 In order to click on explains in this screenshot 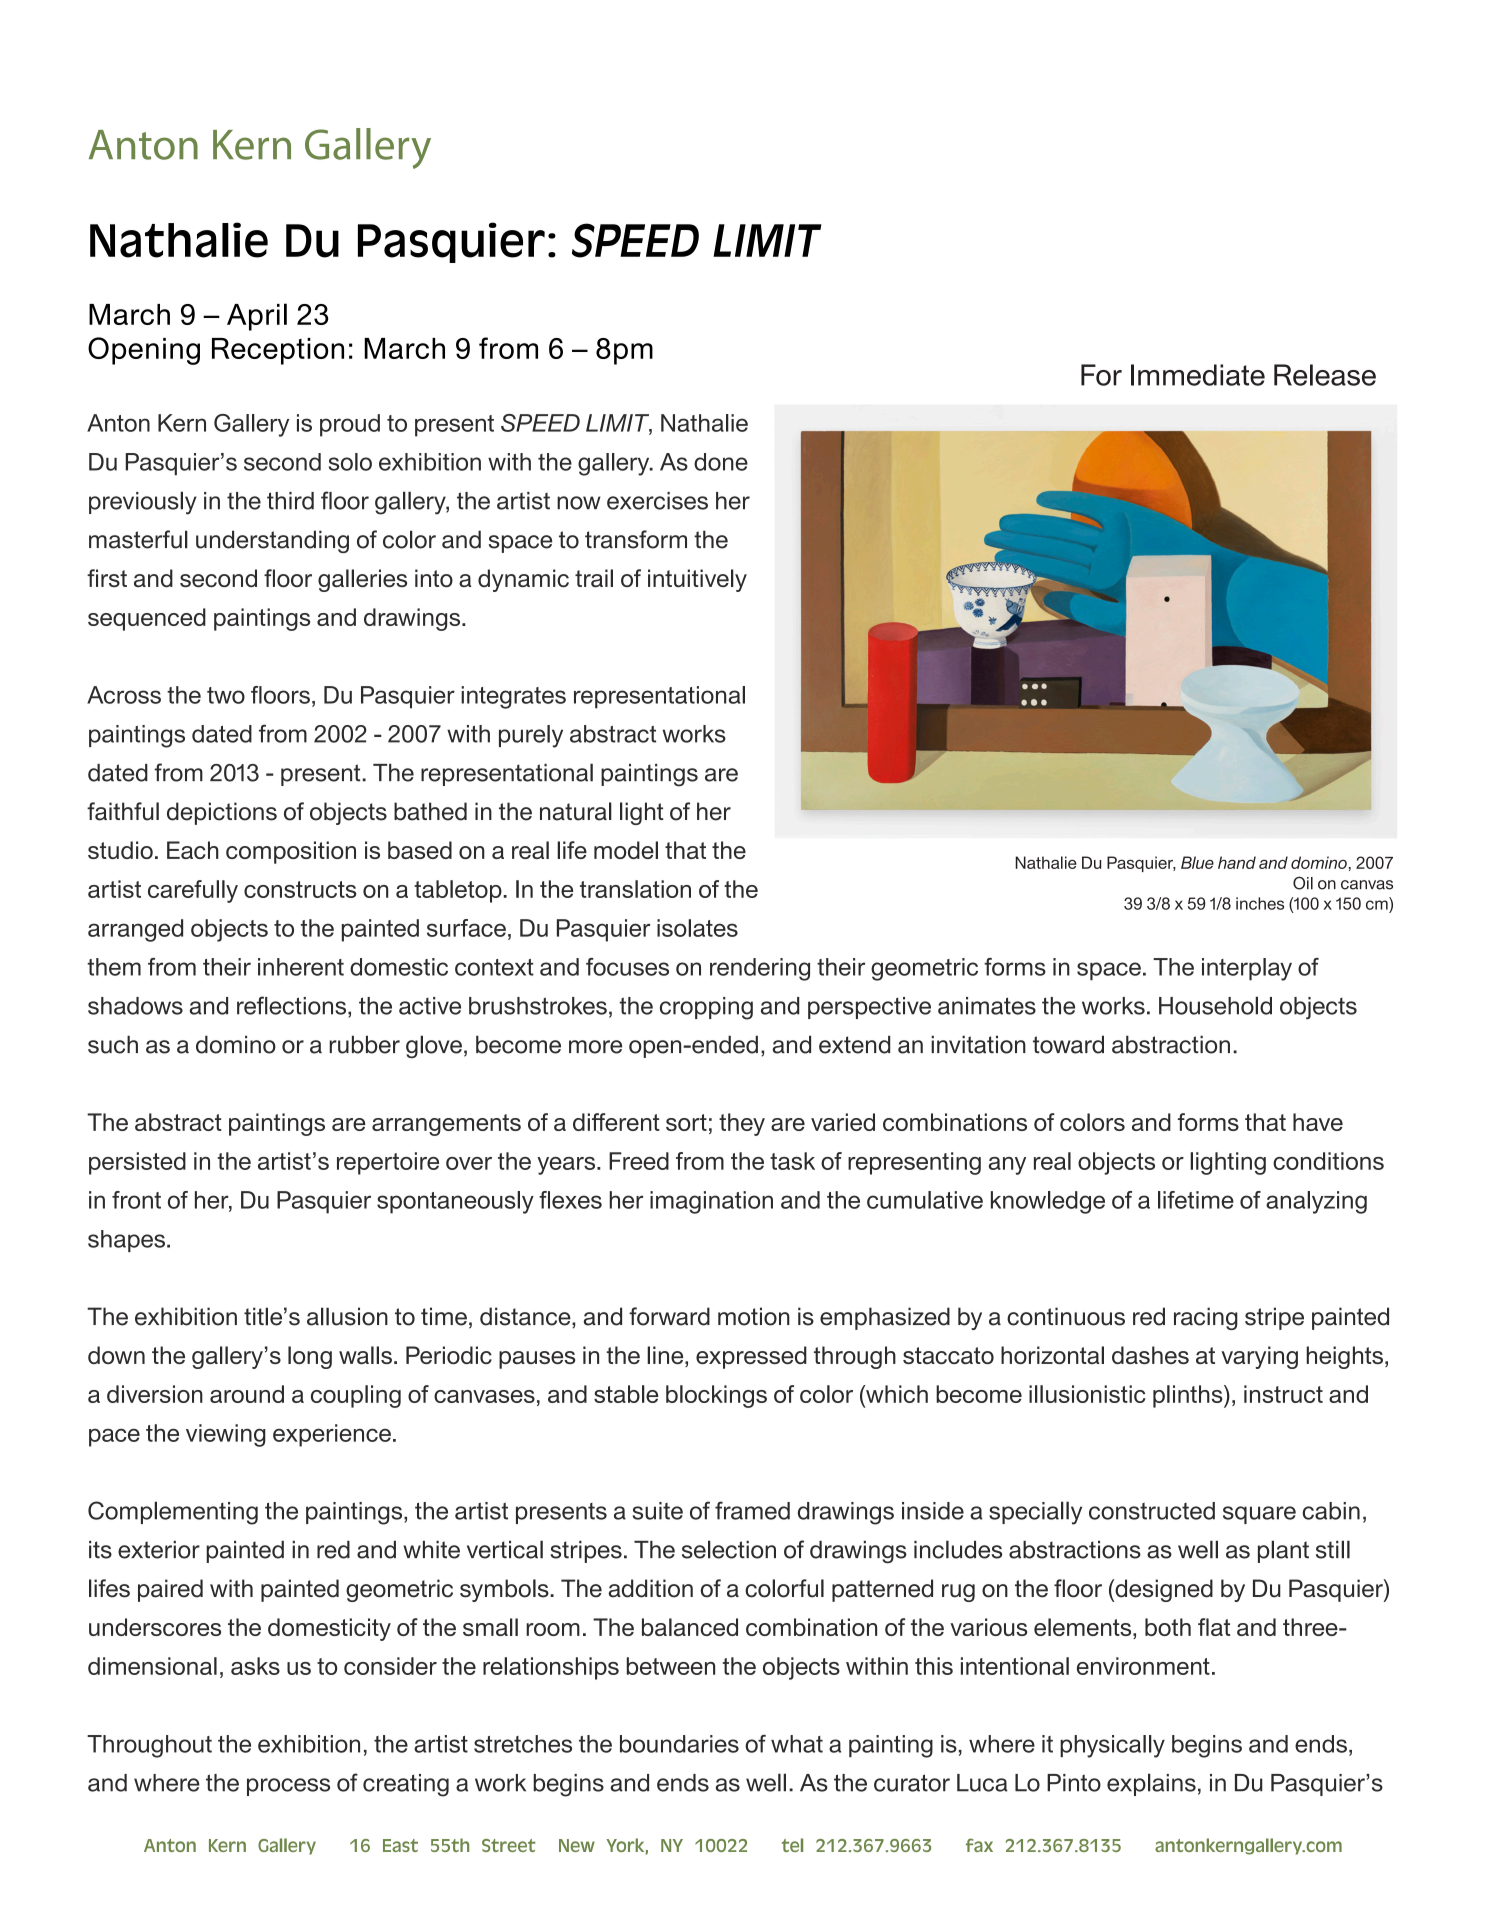, I will do `click(1151, 1784)`.
